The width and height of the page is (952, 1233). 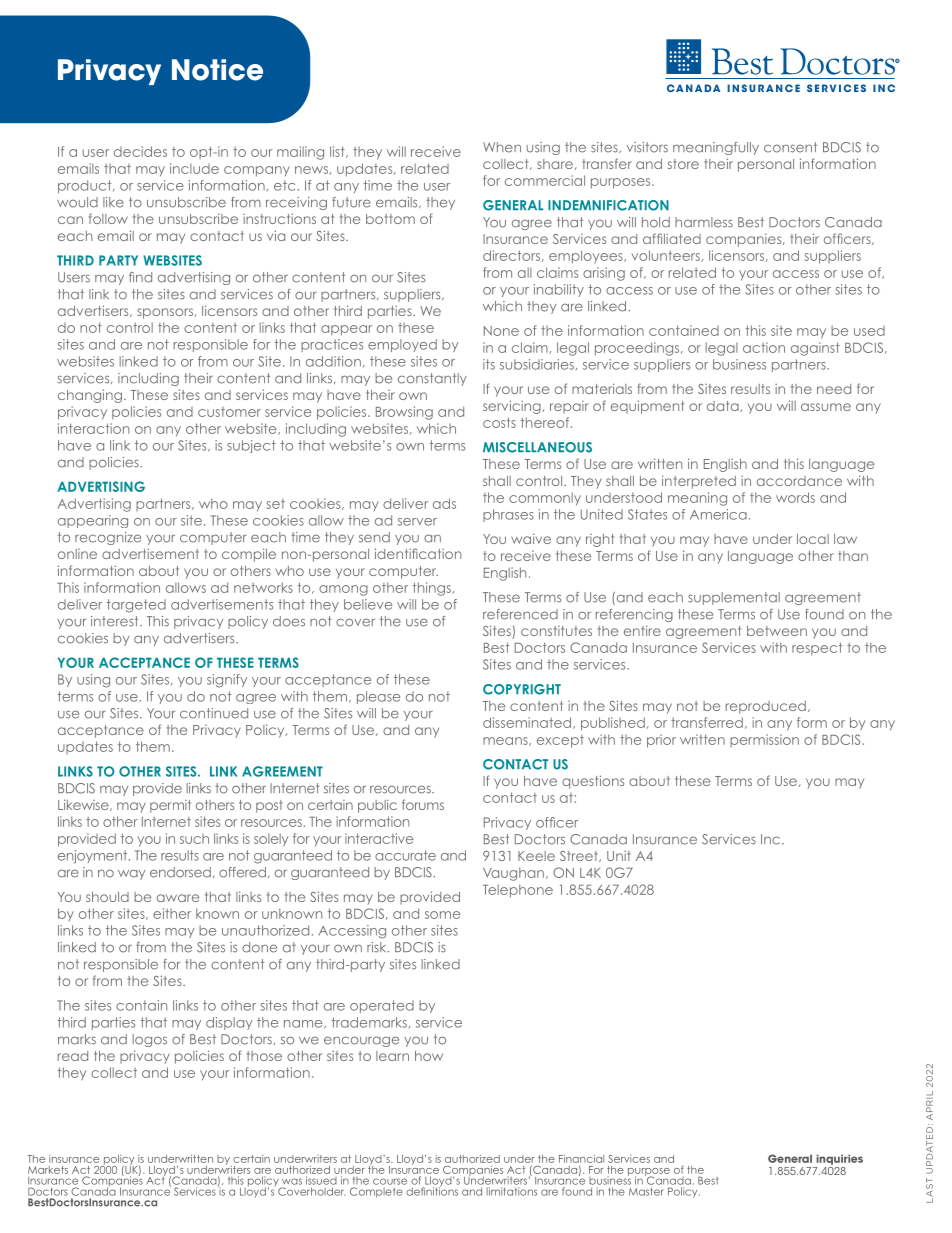 What do you see at coordinates (839, 1159) in the page?
I see `inquiries` at bounding box center [839, 1159].
